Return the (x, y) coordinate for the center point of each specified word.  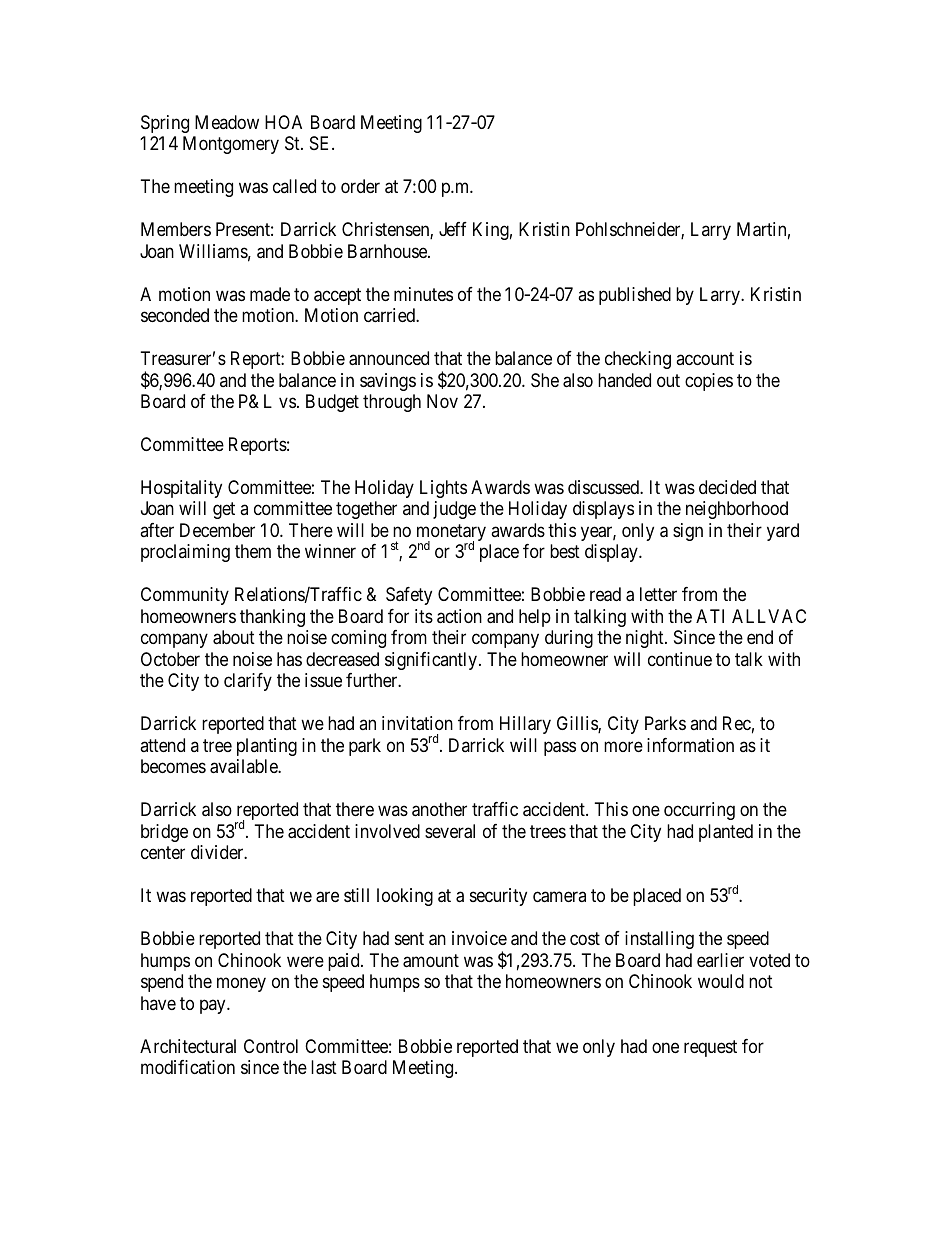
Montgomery (231, 145)
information (690, 745)
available (244, 766)
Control (271, 1046)
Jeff (453, 229)
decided (727, 487)
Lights (443, 489)
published (635, 296)
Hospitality (181, 489)
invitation (417, 723)
